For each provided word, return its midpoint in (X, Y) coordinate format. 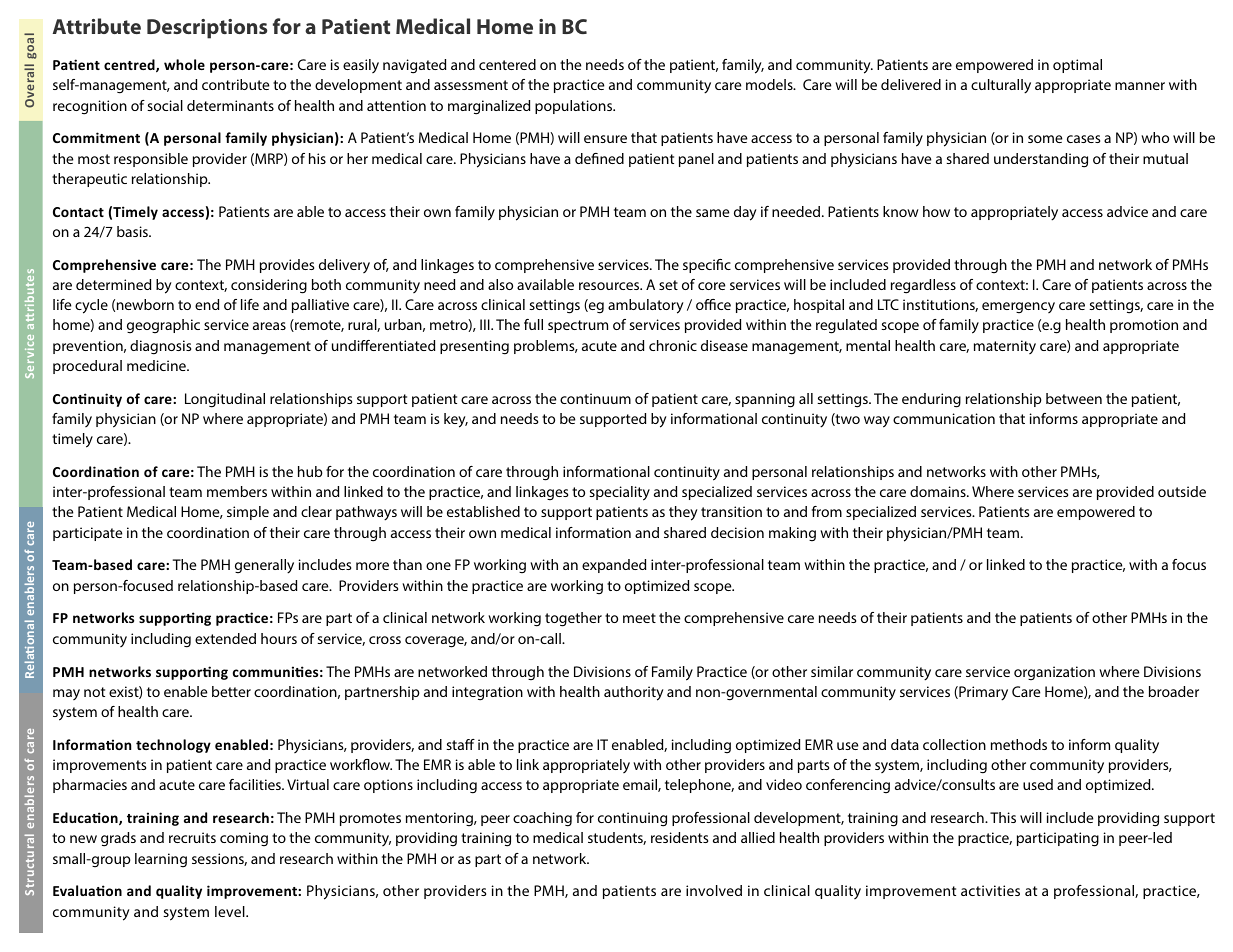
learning (161, 860)
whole (184, 64)
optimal (1077, 66)
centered (507, 64)
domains (939, 491)
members (237, 491)
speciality (619, 493)
